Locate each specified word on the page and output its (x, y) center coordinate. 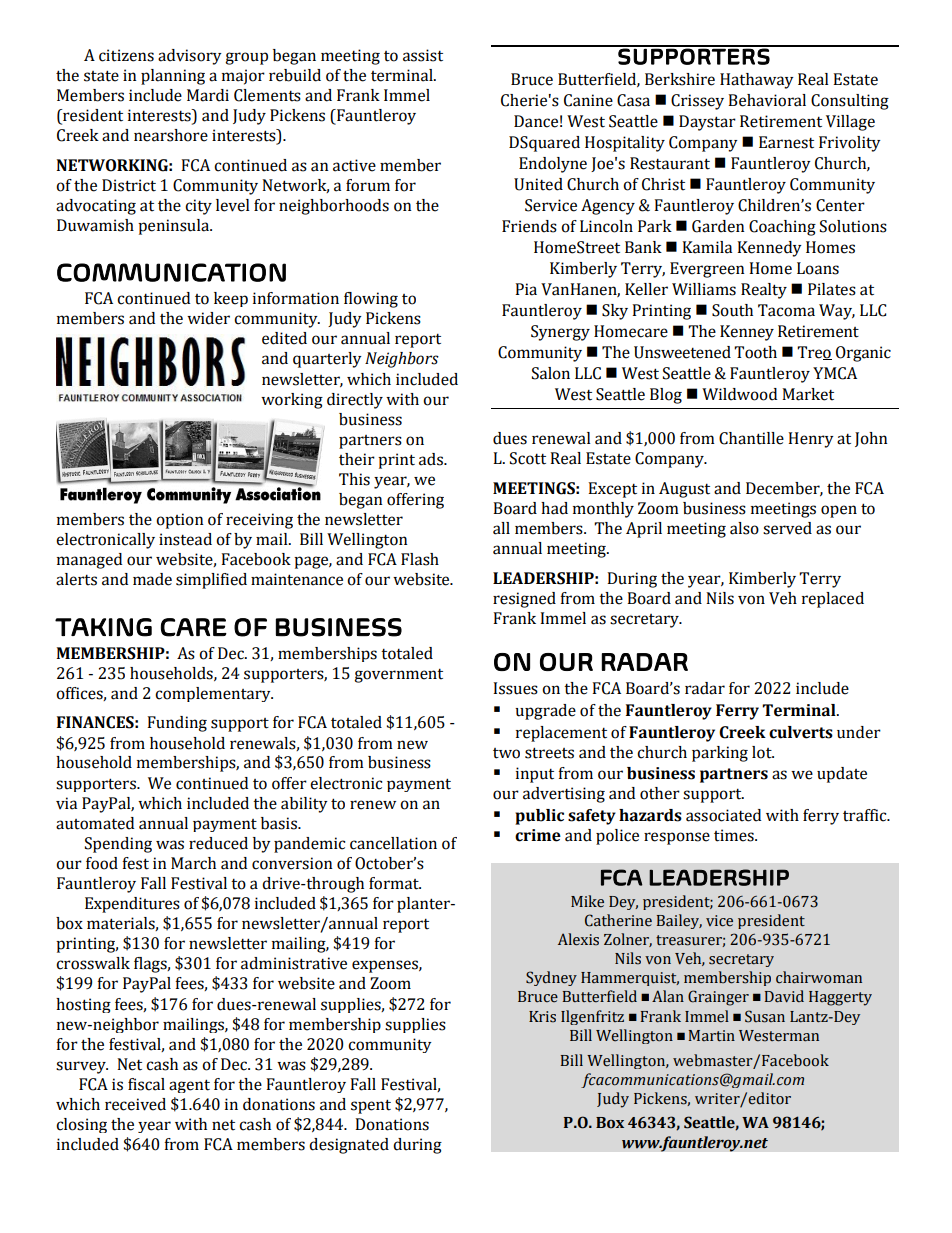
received (135, 1104)
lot (763, 752)
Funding (177, 724)
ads (432, 459)
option (180, 521)
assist (423, 55)
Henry (811, 440)
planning (173, 77)
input (535, 775)
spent (371, 1106)
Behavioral (767, 100)
